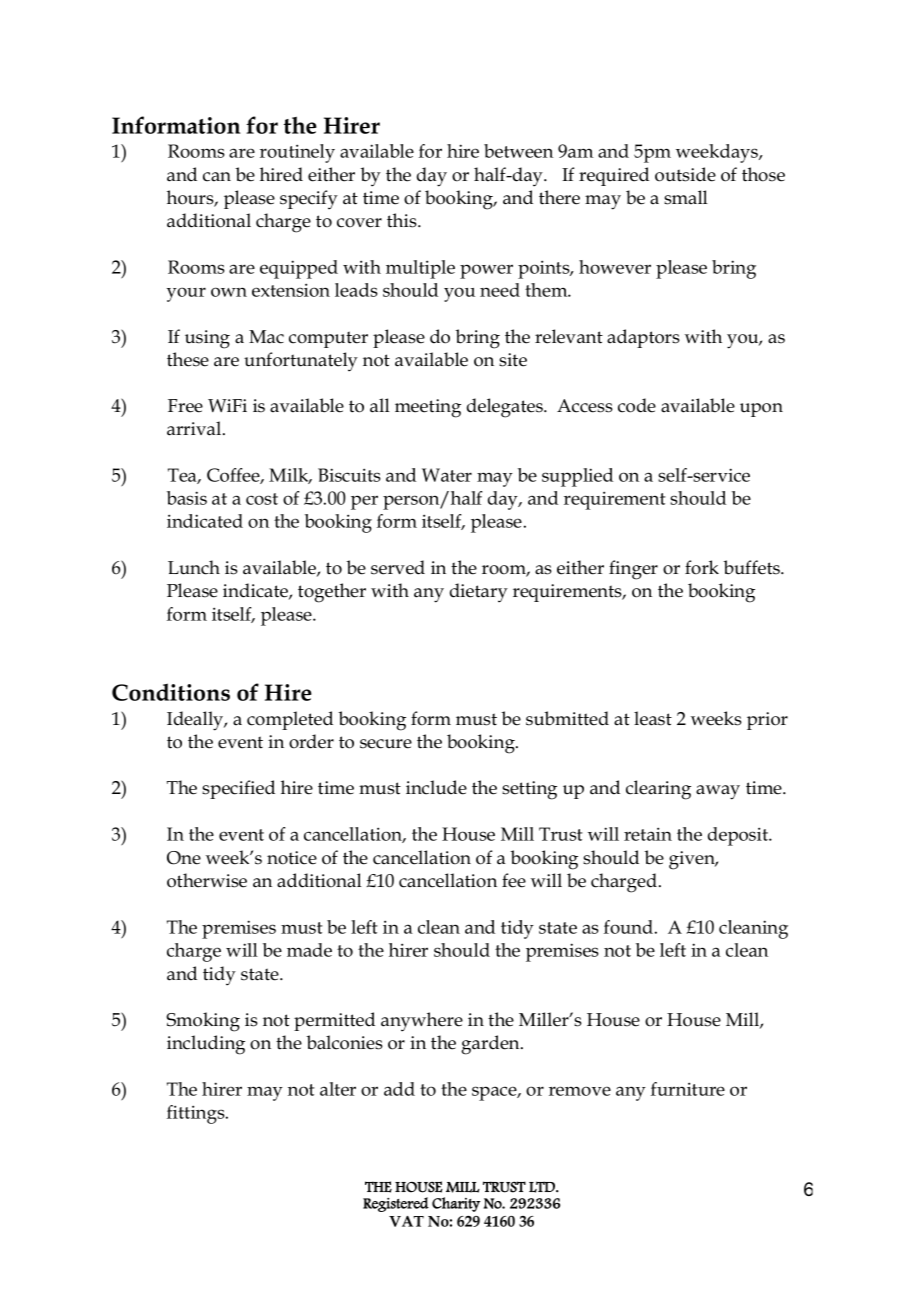  Describe the element at coordinates (207, 880) in the page. I see `otherwise` at that location.
